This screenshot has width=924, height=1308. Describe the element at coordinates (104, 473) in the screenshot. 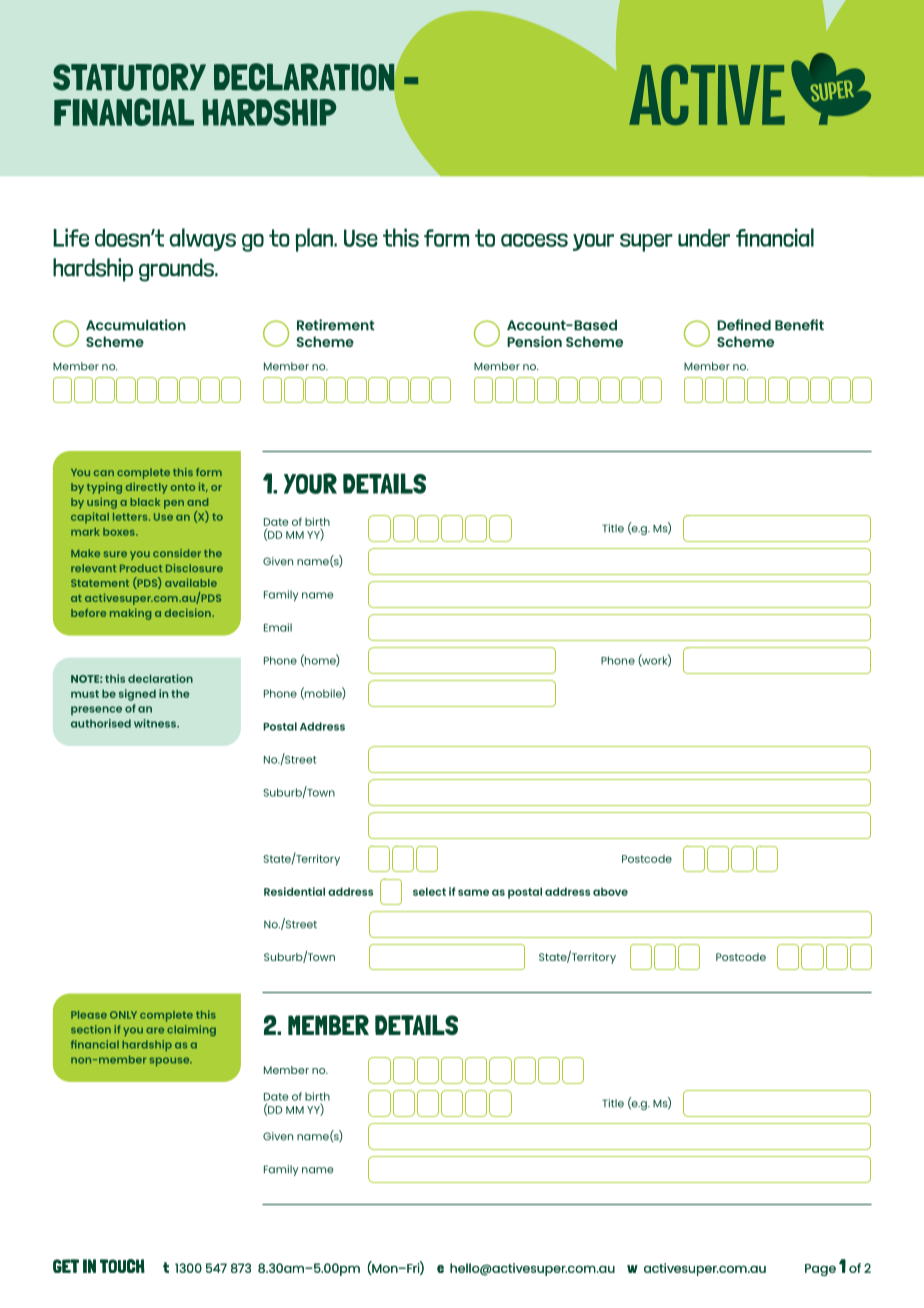

I see `can` at that location.
